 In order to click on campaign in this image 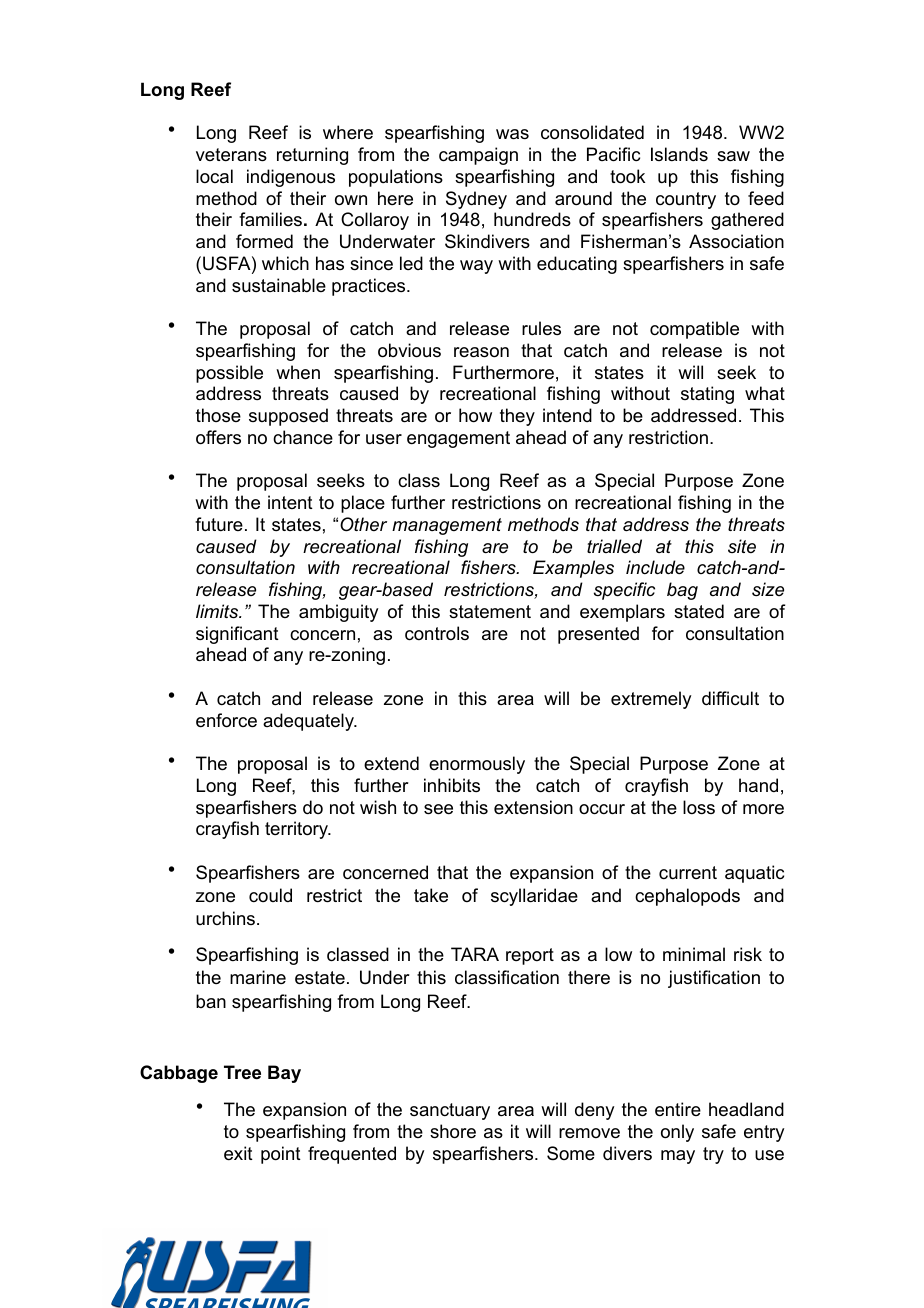, I will do `click(478, 156)`.
